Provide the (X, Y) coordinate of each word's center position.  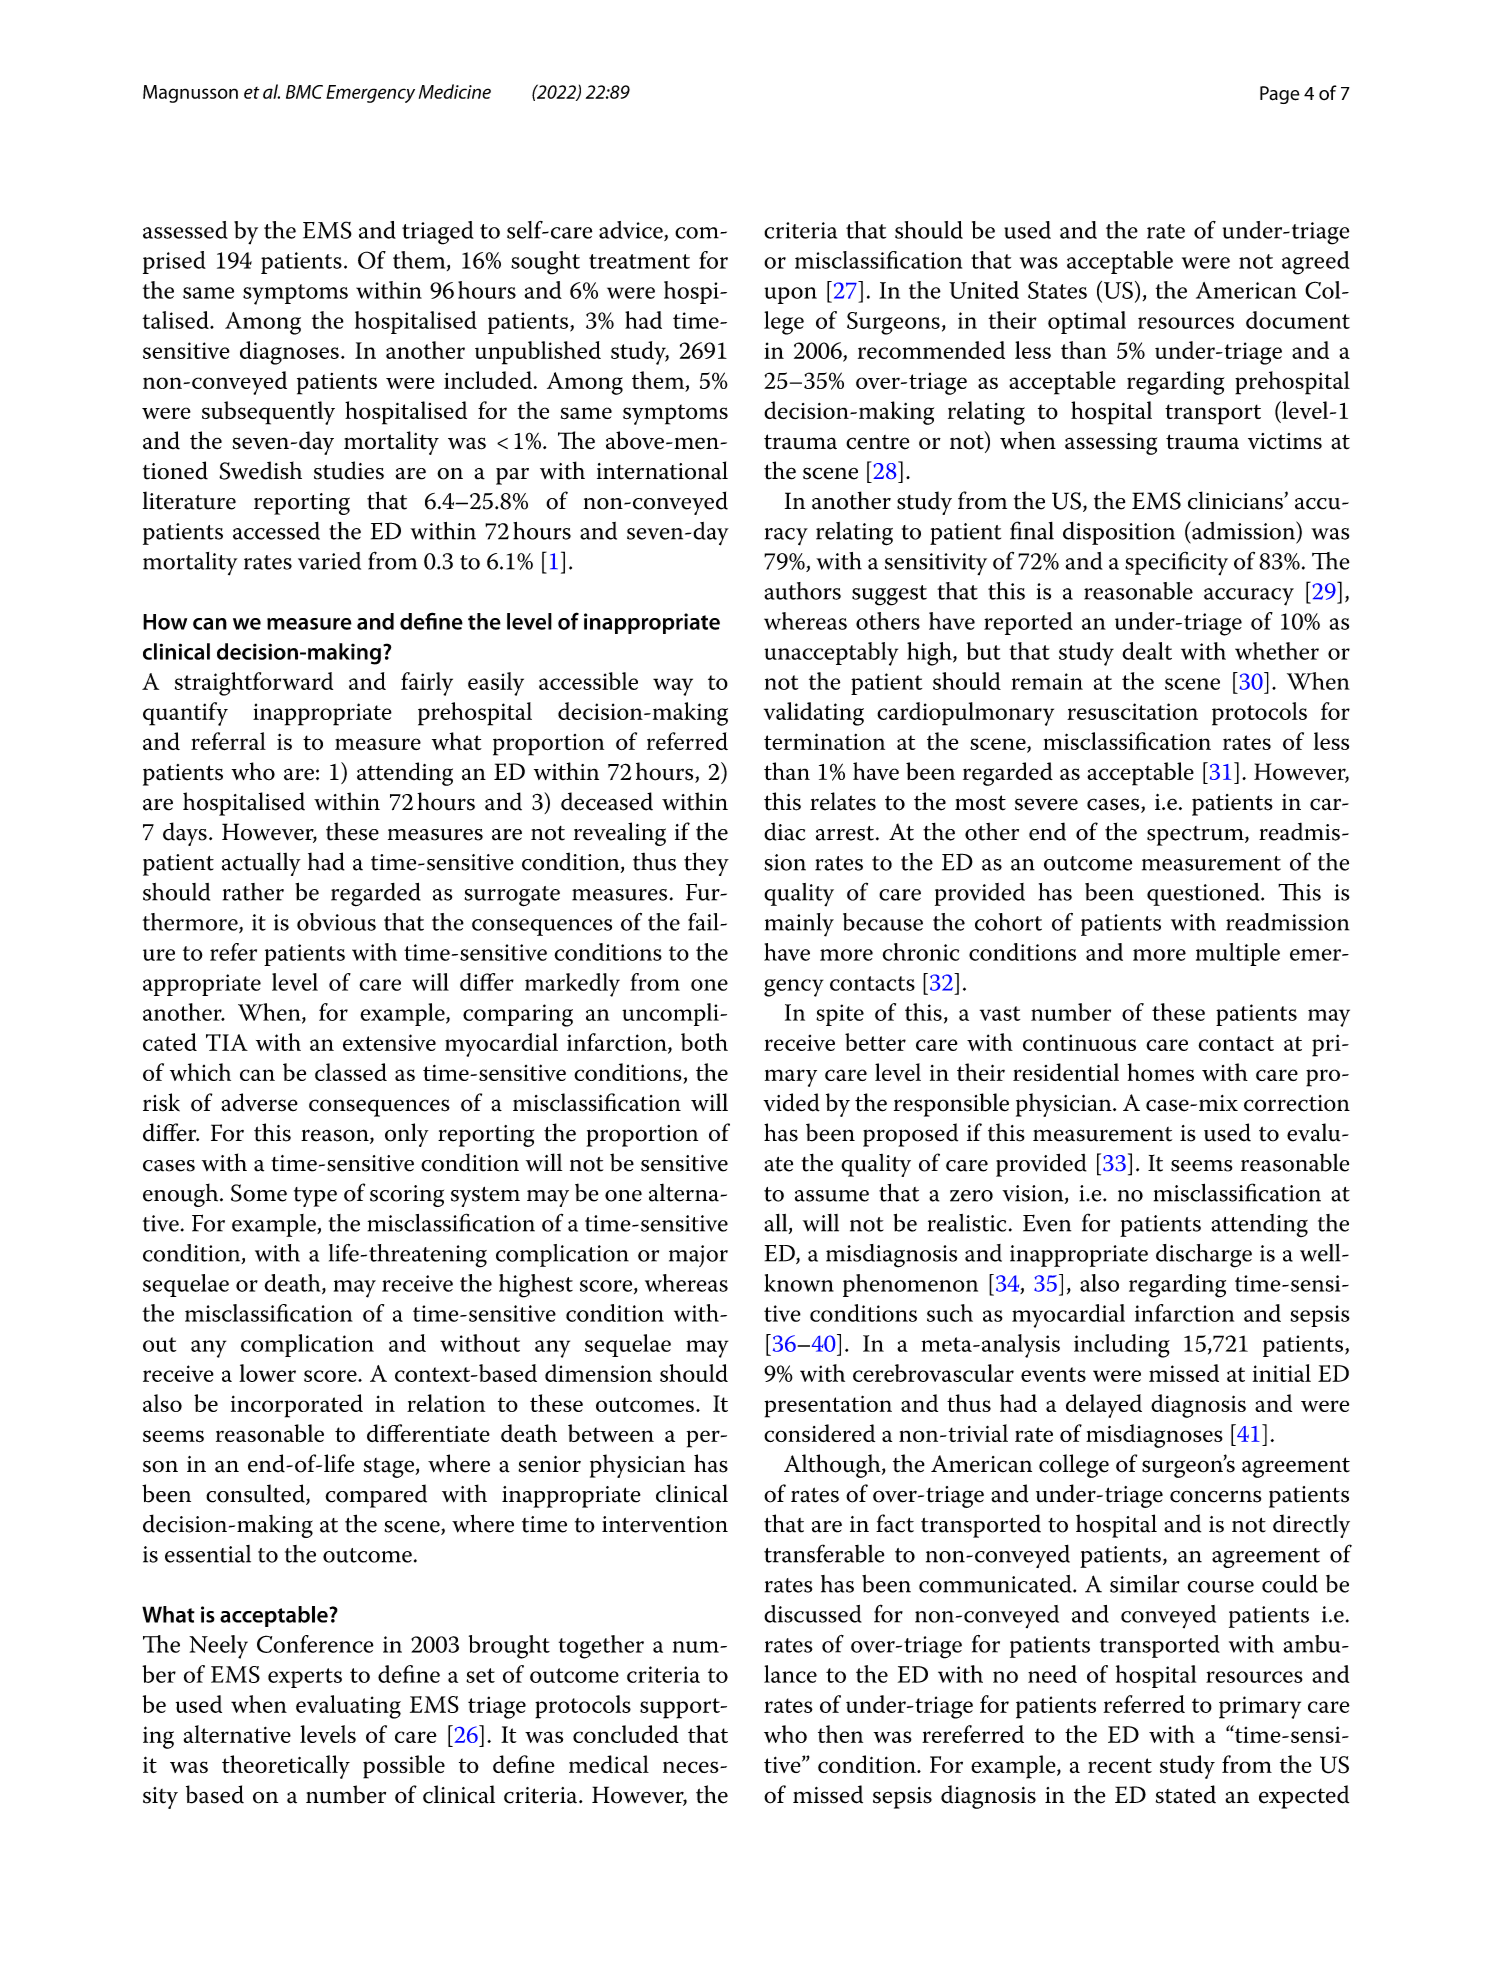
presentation (828, 1406)
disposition (1119, 533)
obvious (336, 922)
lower (267, 1373)
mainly (799, 925)
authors (802, 591)
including (1122, 1346)
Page (1280, 95)
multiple (1238, 954)
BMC (304, 92)
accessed (276, 531)
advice (632, 231)
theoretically (286, 1767)
